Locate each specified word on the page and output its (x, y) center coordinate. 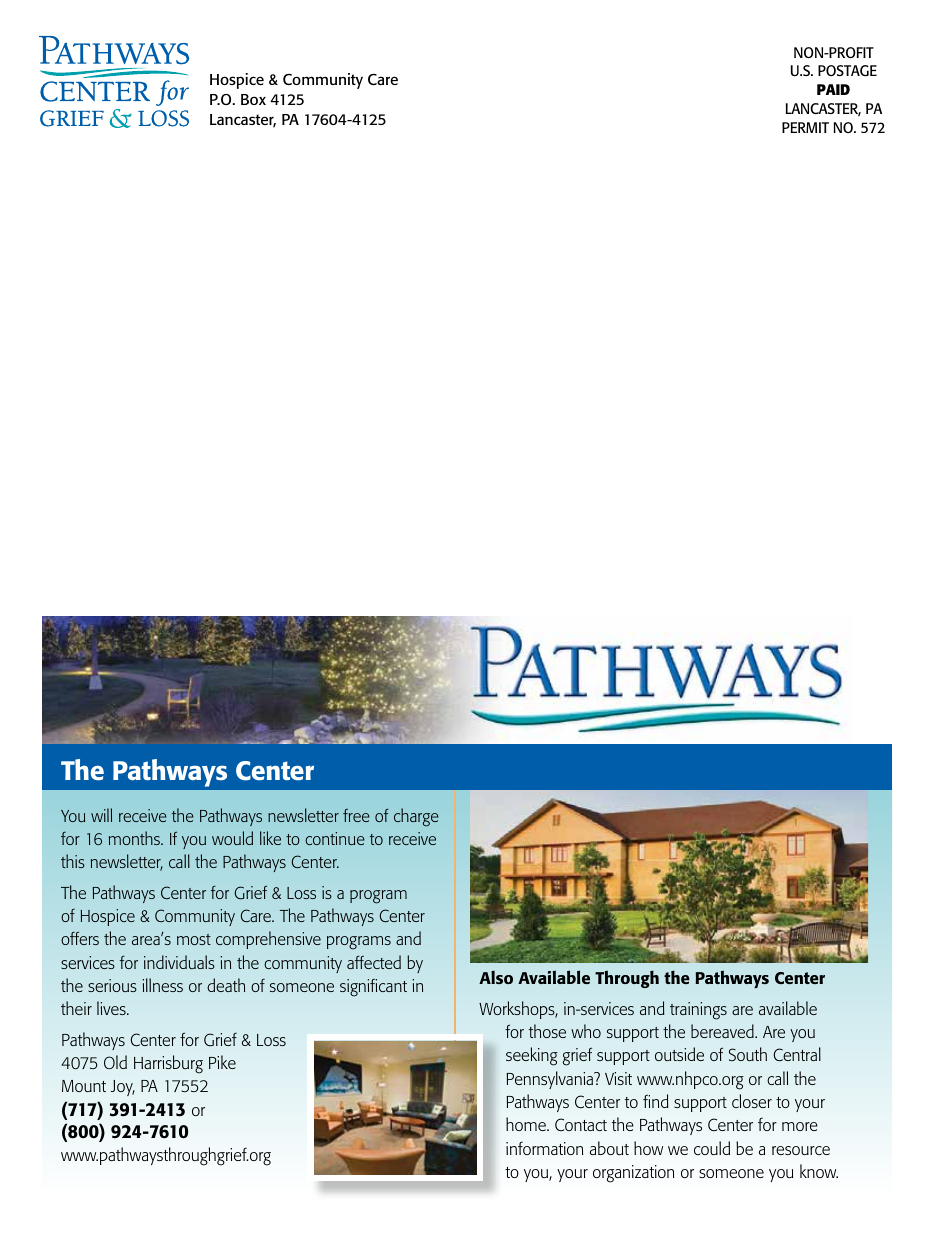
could (712, 1148)
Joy (123, 1088)
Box (253, 99)
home (527, 1124)
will (101, 815)
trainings (698, 1011)
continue (335, 838)
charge (416, 817)
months (135, 838)
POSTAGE (847, 70)
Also (496, 977)
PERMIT (805, 127)
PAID (833, 89)
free (356, 815)
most (194, 939)
